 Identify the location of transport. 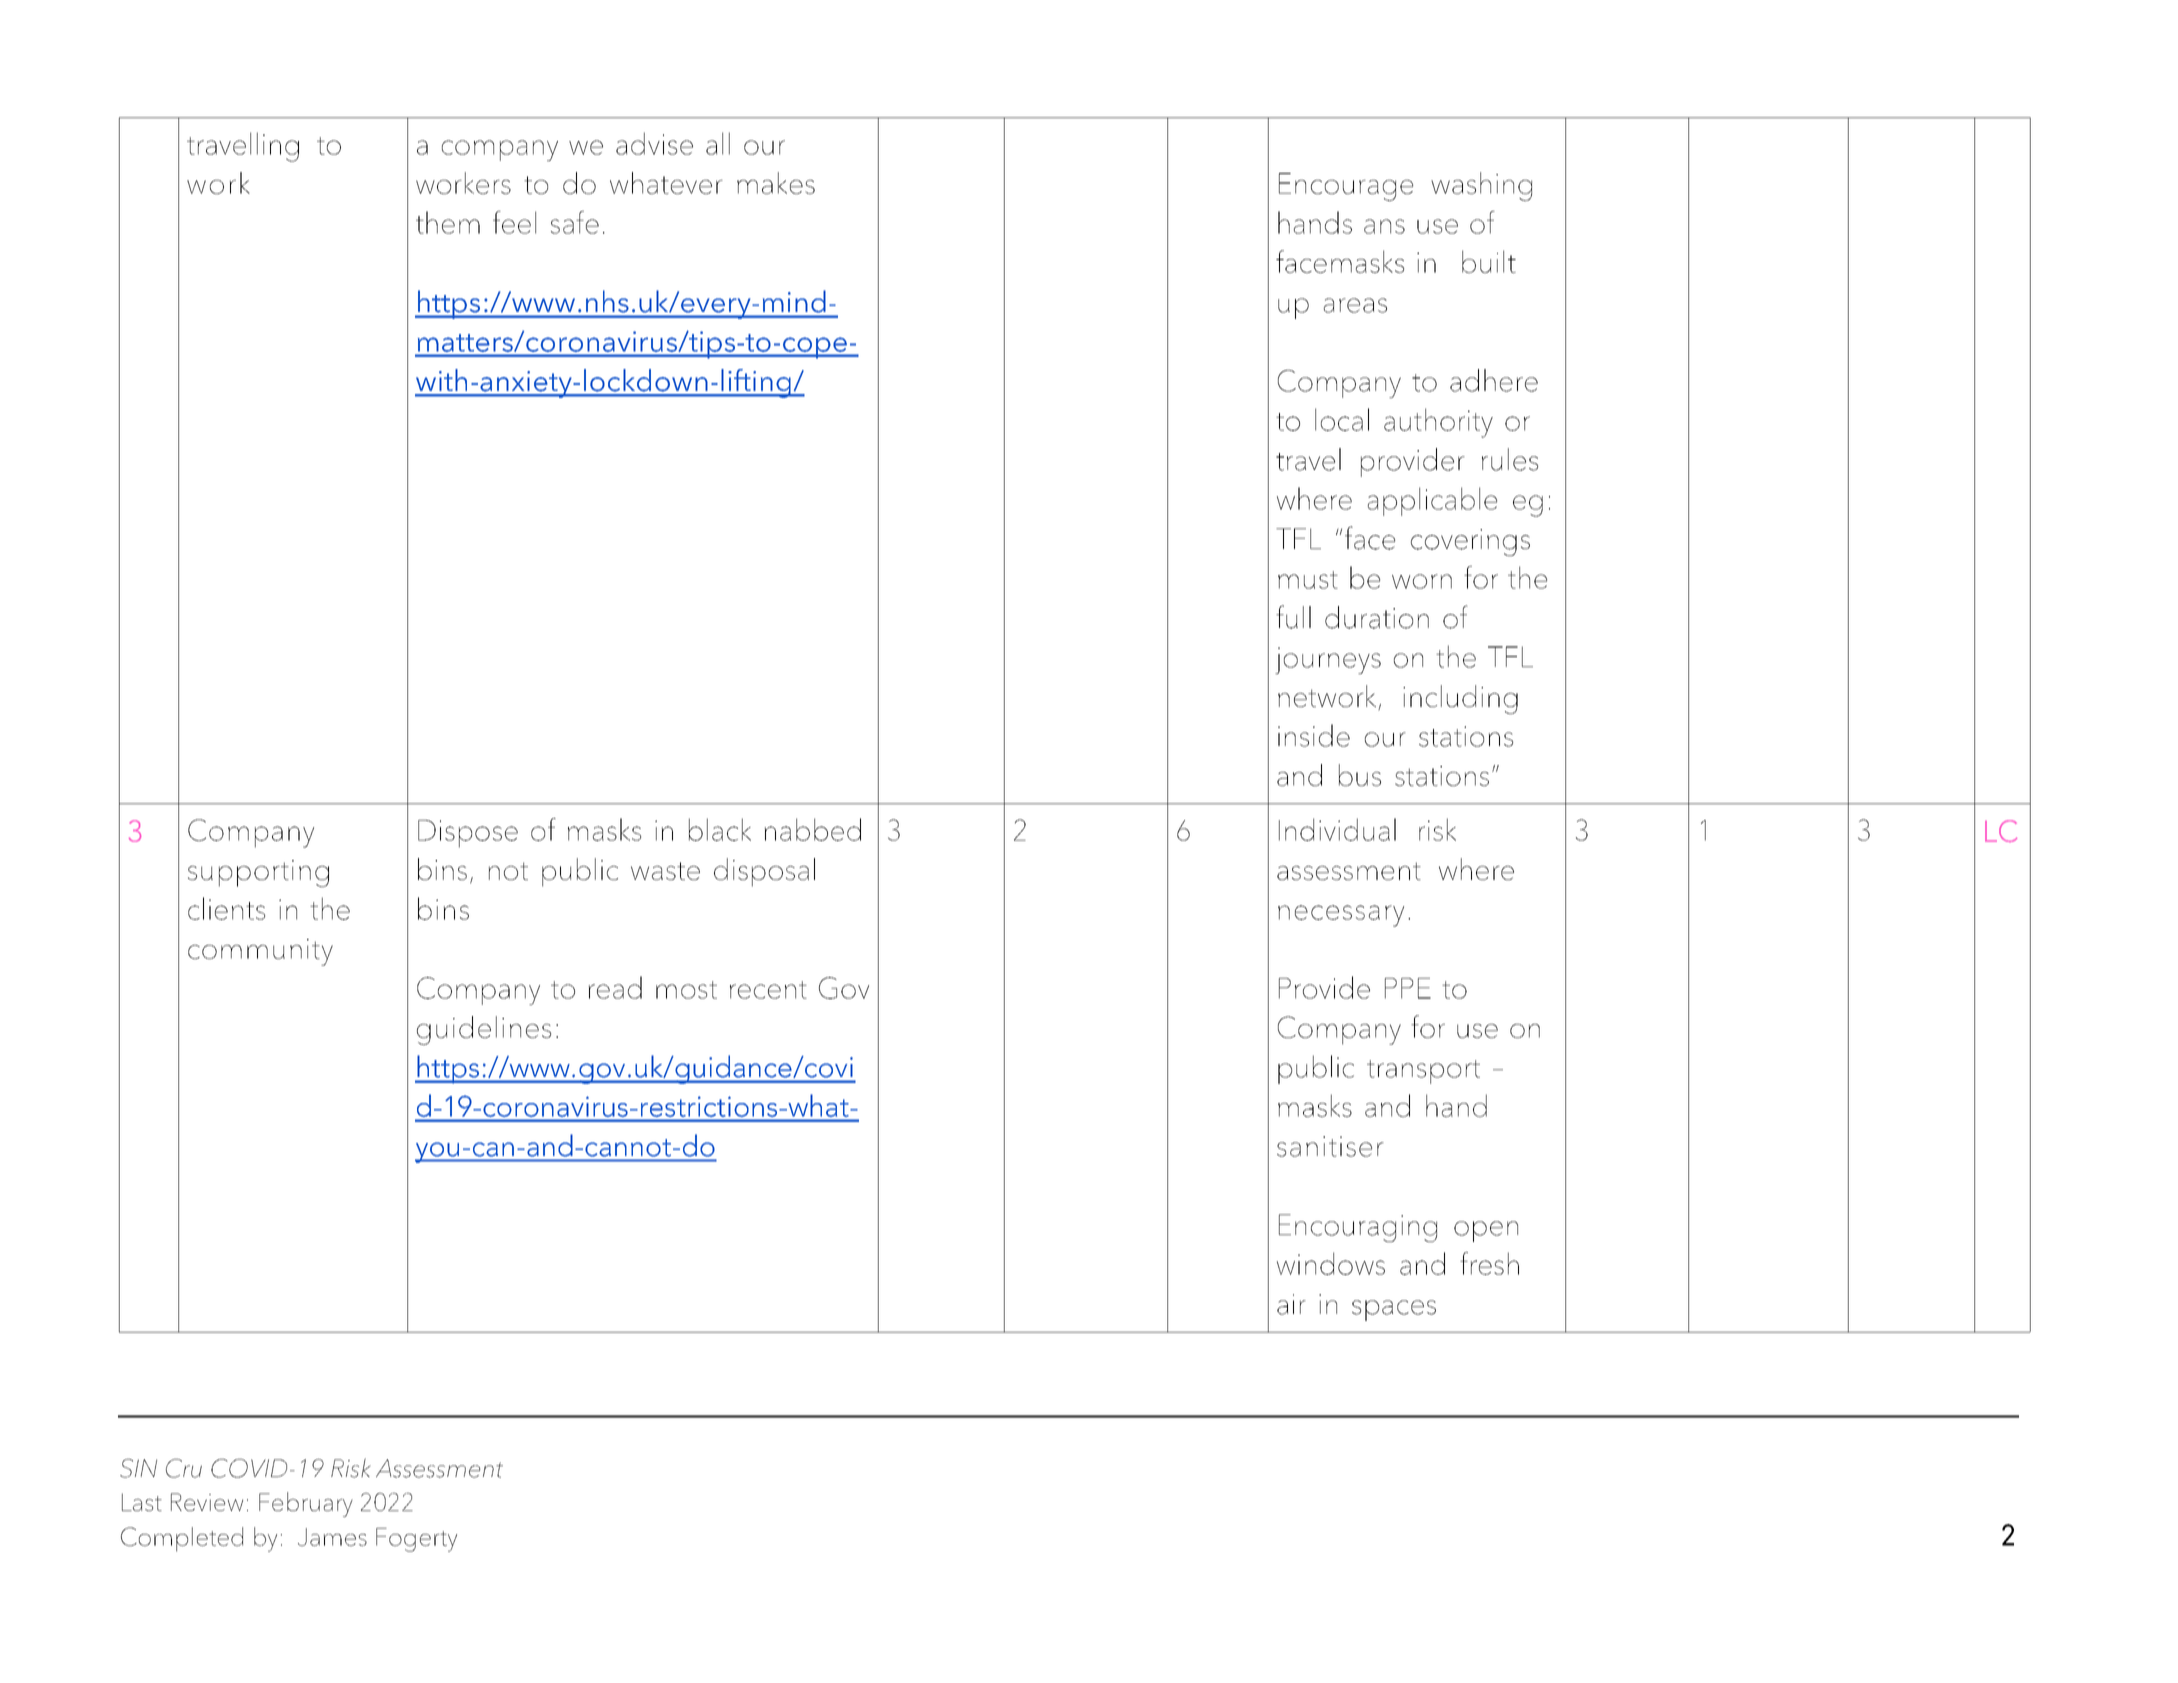
(1423, 1072).
